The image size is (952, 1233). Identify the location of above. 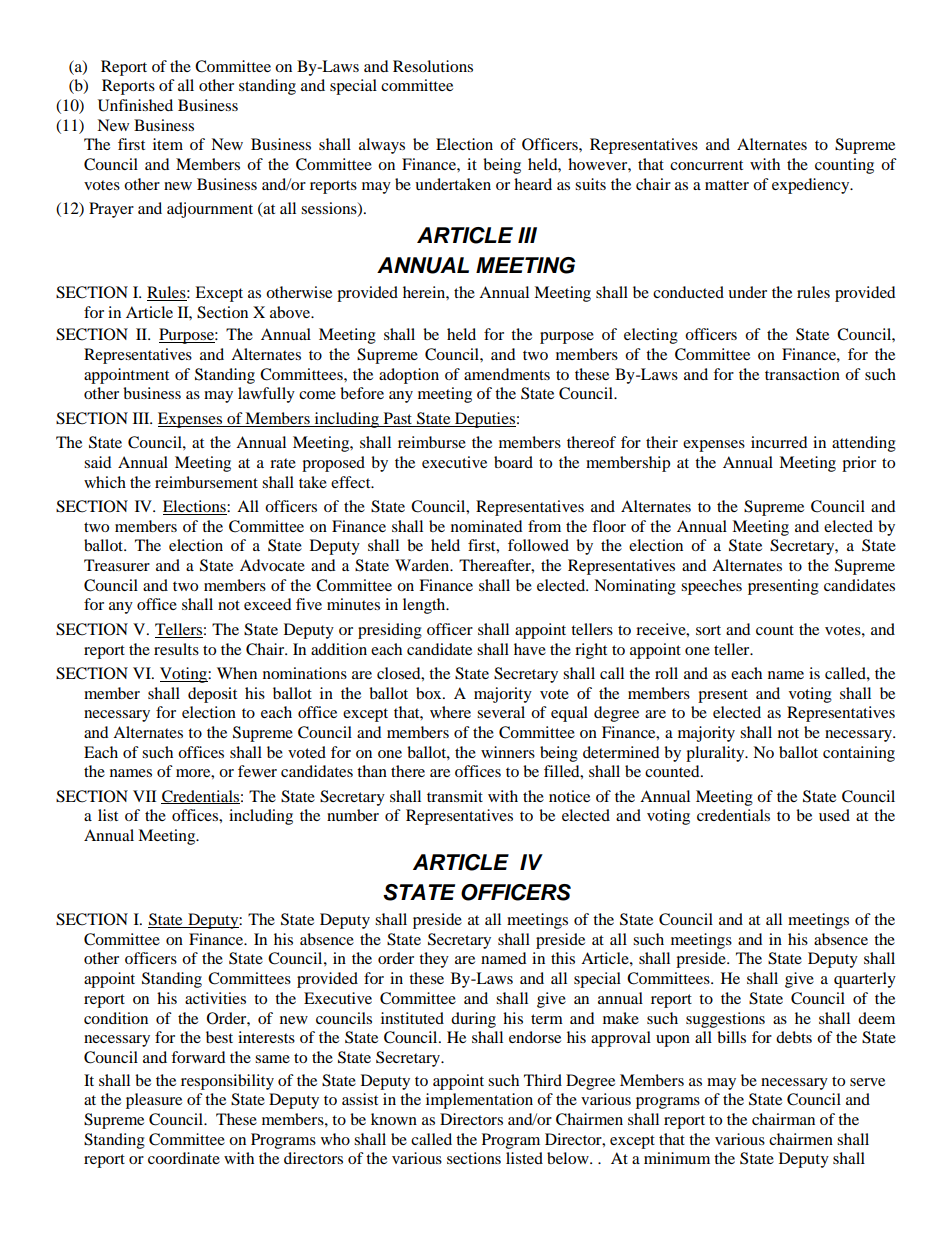
(291, 312).
